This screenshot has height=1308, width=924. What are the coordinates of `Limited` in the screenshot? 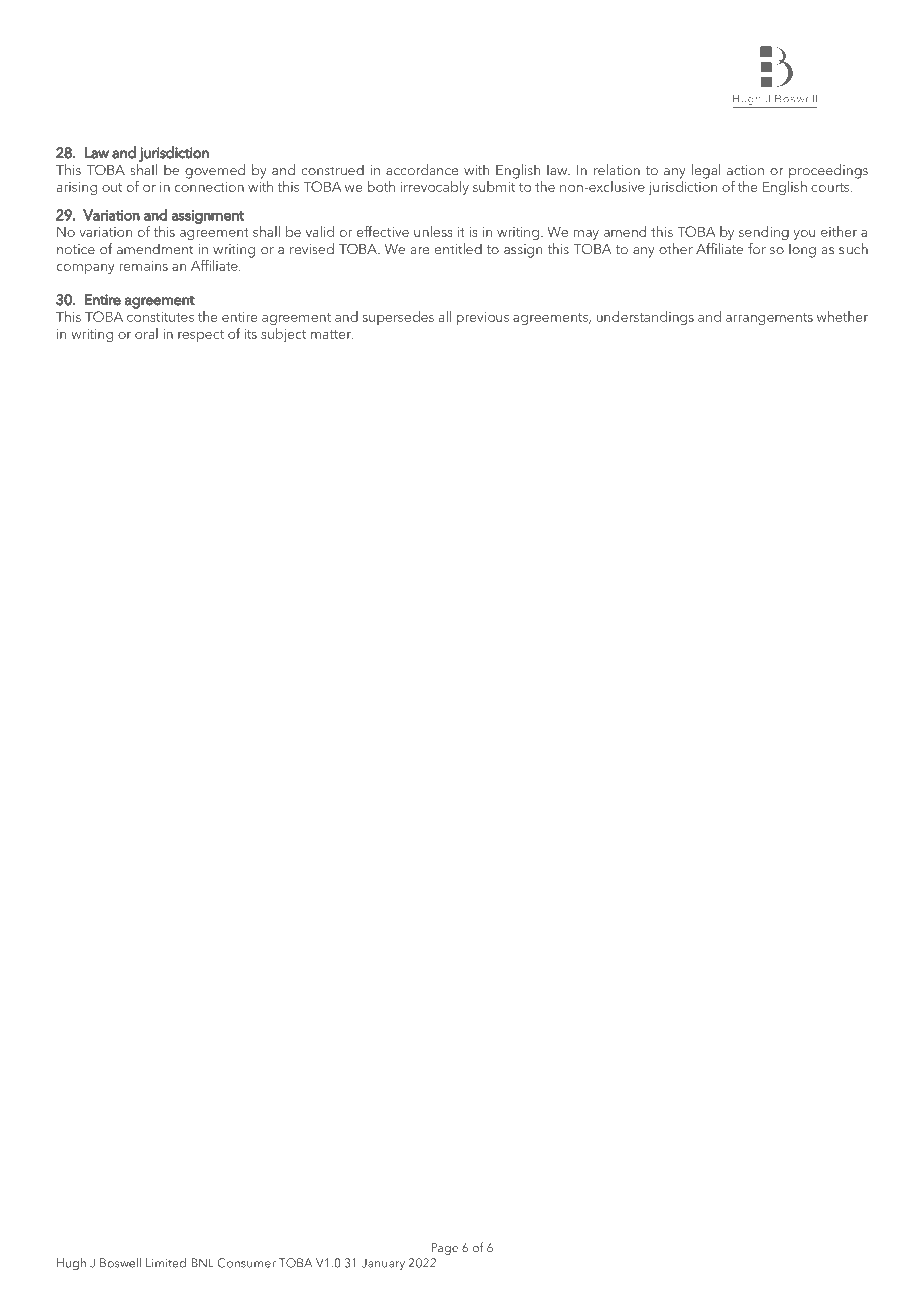 It's located at (166, 1263).
